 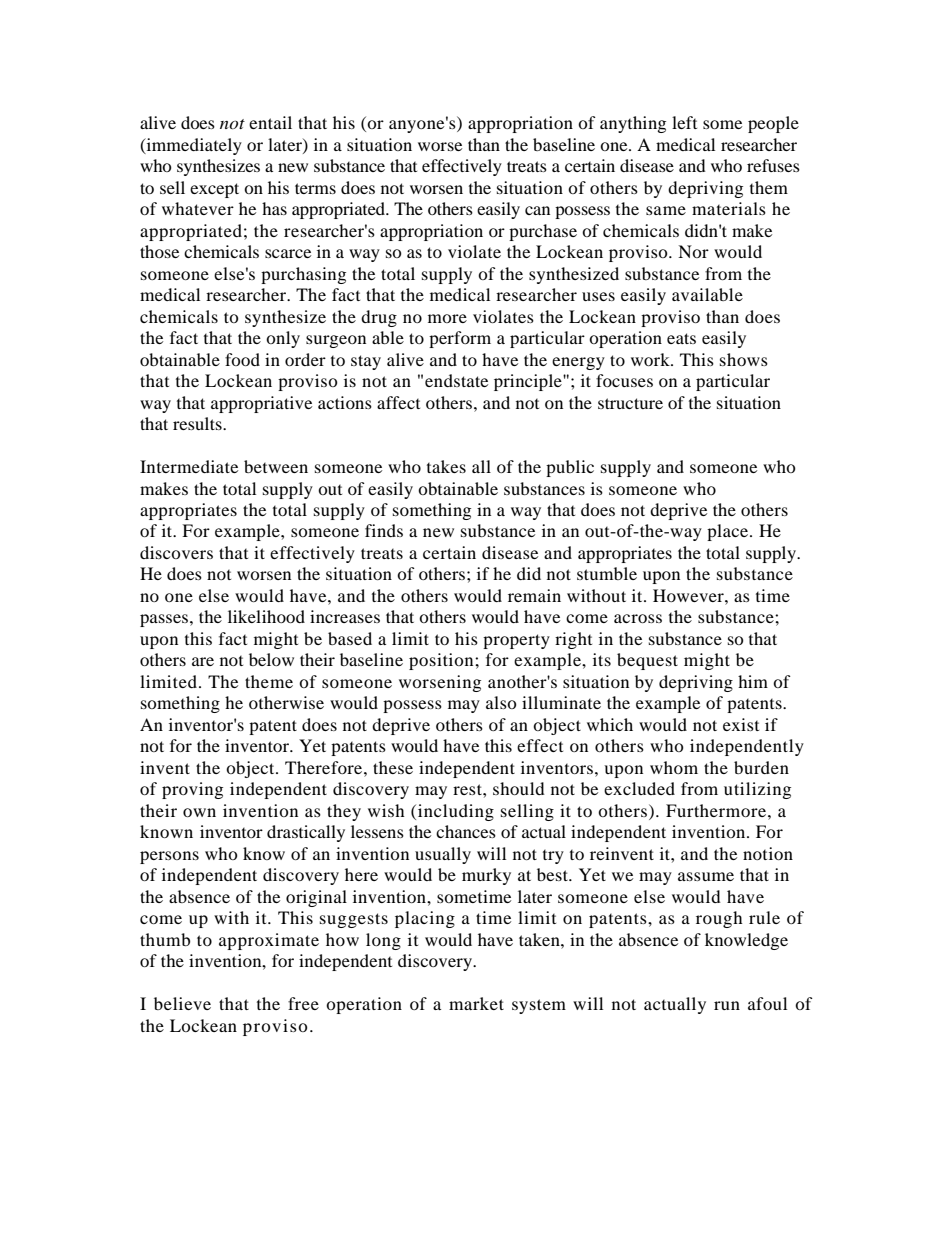 I want to click on also, so click(x=501, y=702).
